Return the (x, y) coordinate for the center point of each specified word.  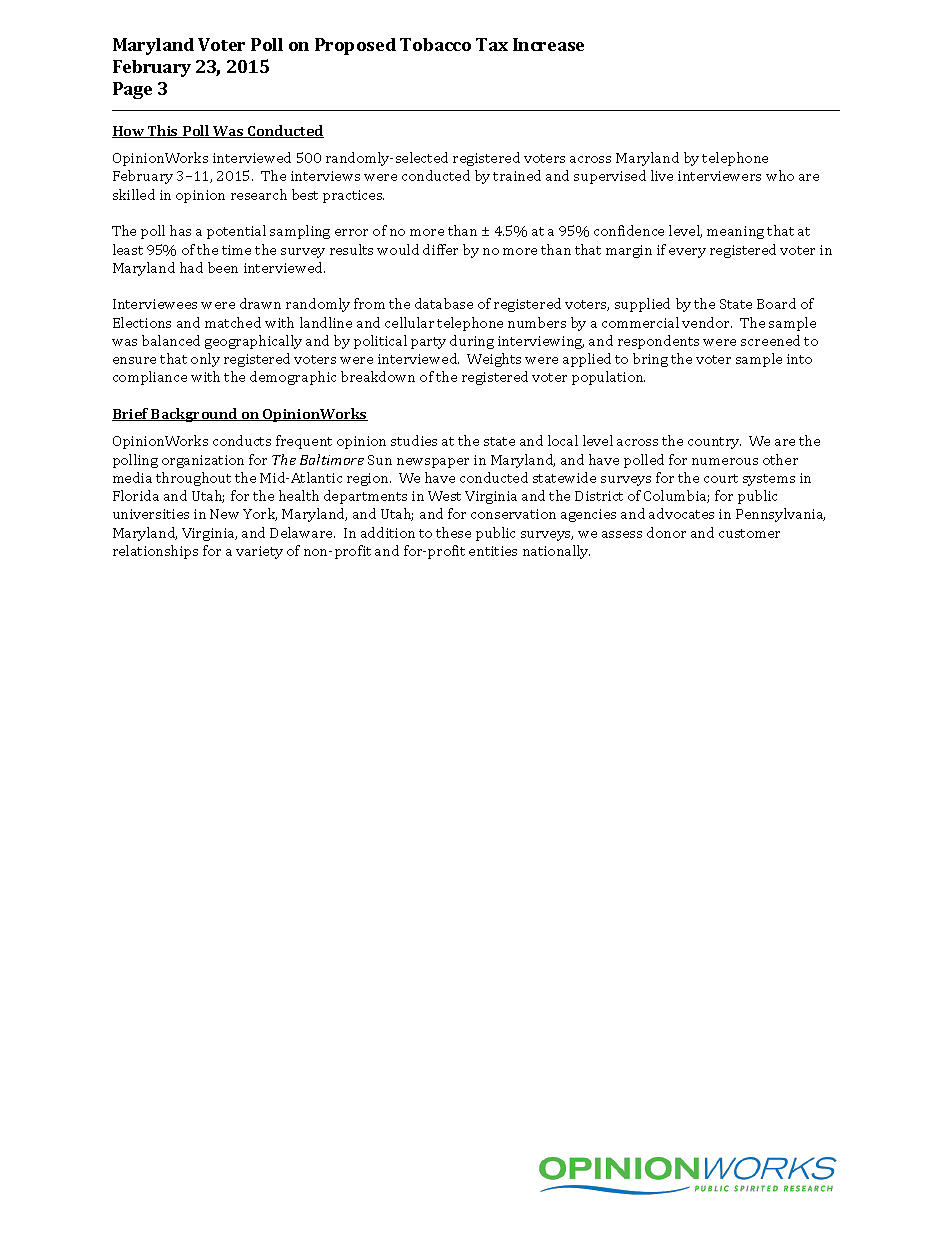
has (180, 230)
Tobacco (435, 44)
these (453, 532)
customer (749, 533)
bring (650, 360)
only (205, 360)
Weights (494, 360)
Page (132, 90)
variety (259, 552)
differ (440, 249)
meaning (735, 232)
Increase (548, 44)
